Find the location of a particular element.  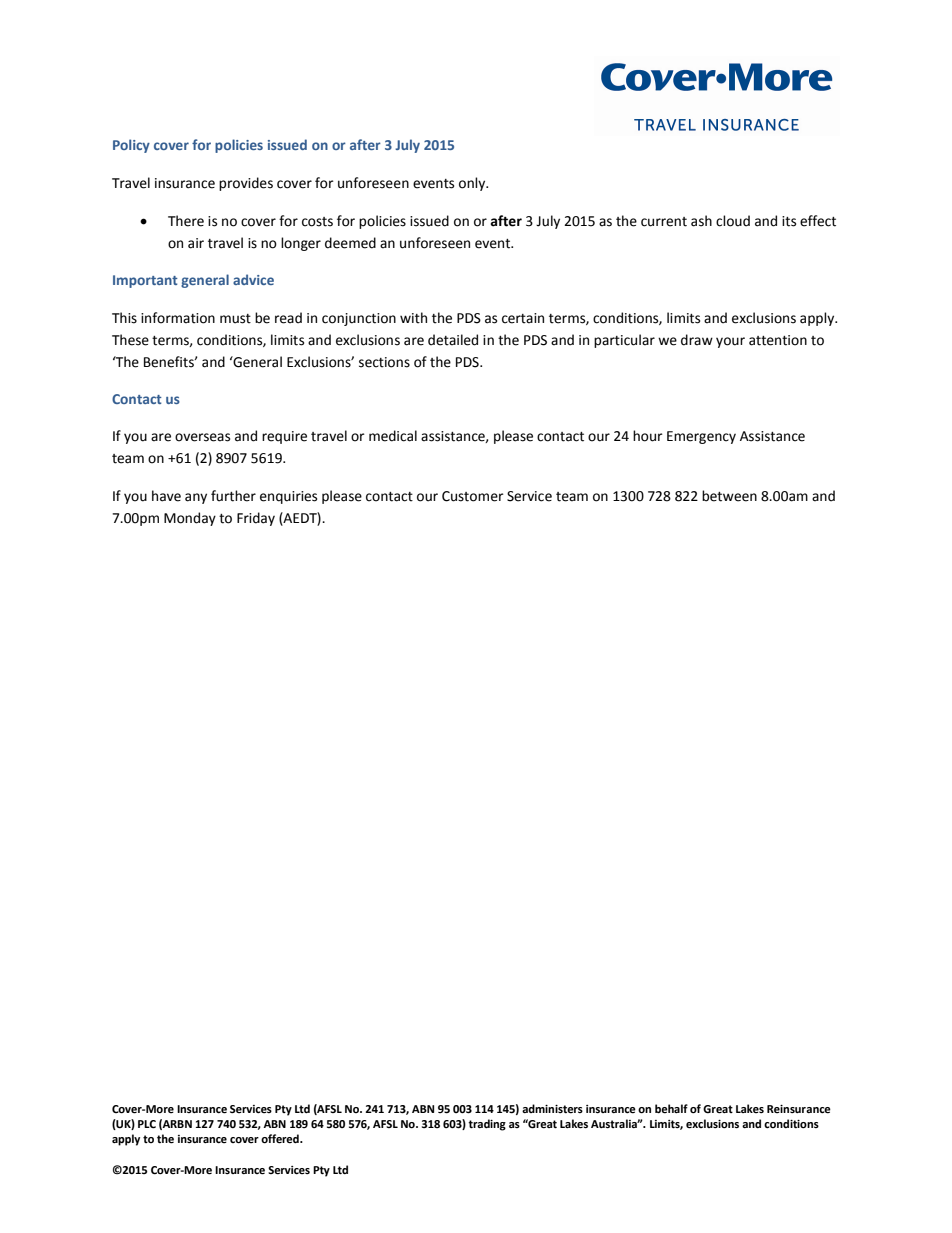

Monday is located at coordinates (190, 519).
